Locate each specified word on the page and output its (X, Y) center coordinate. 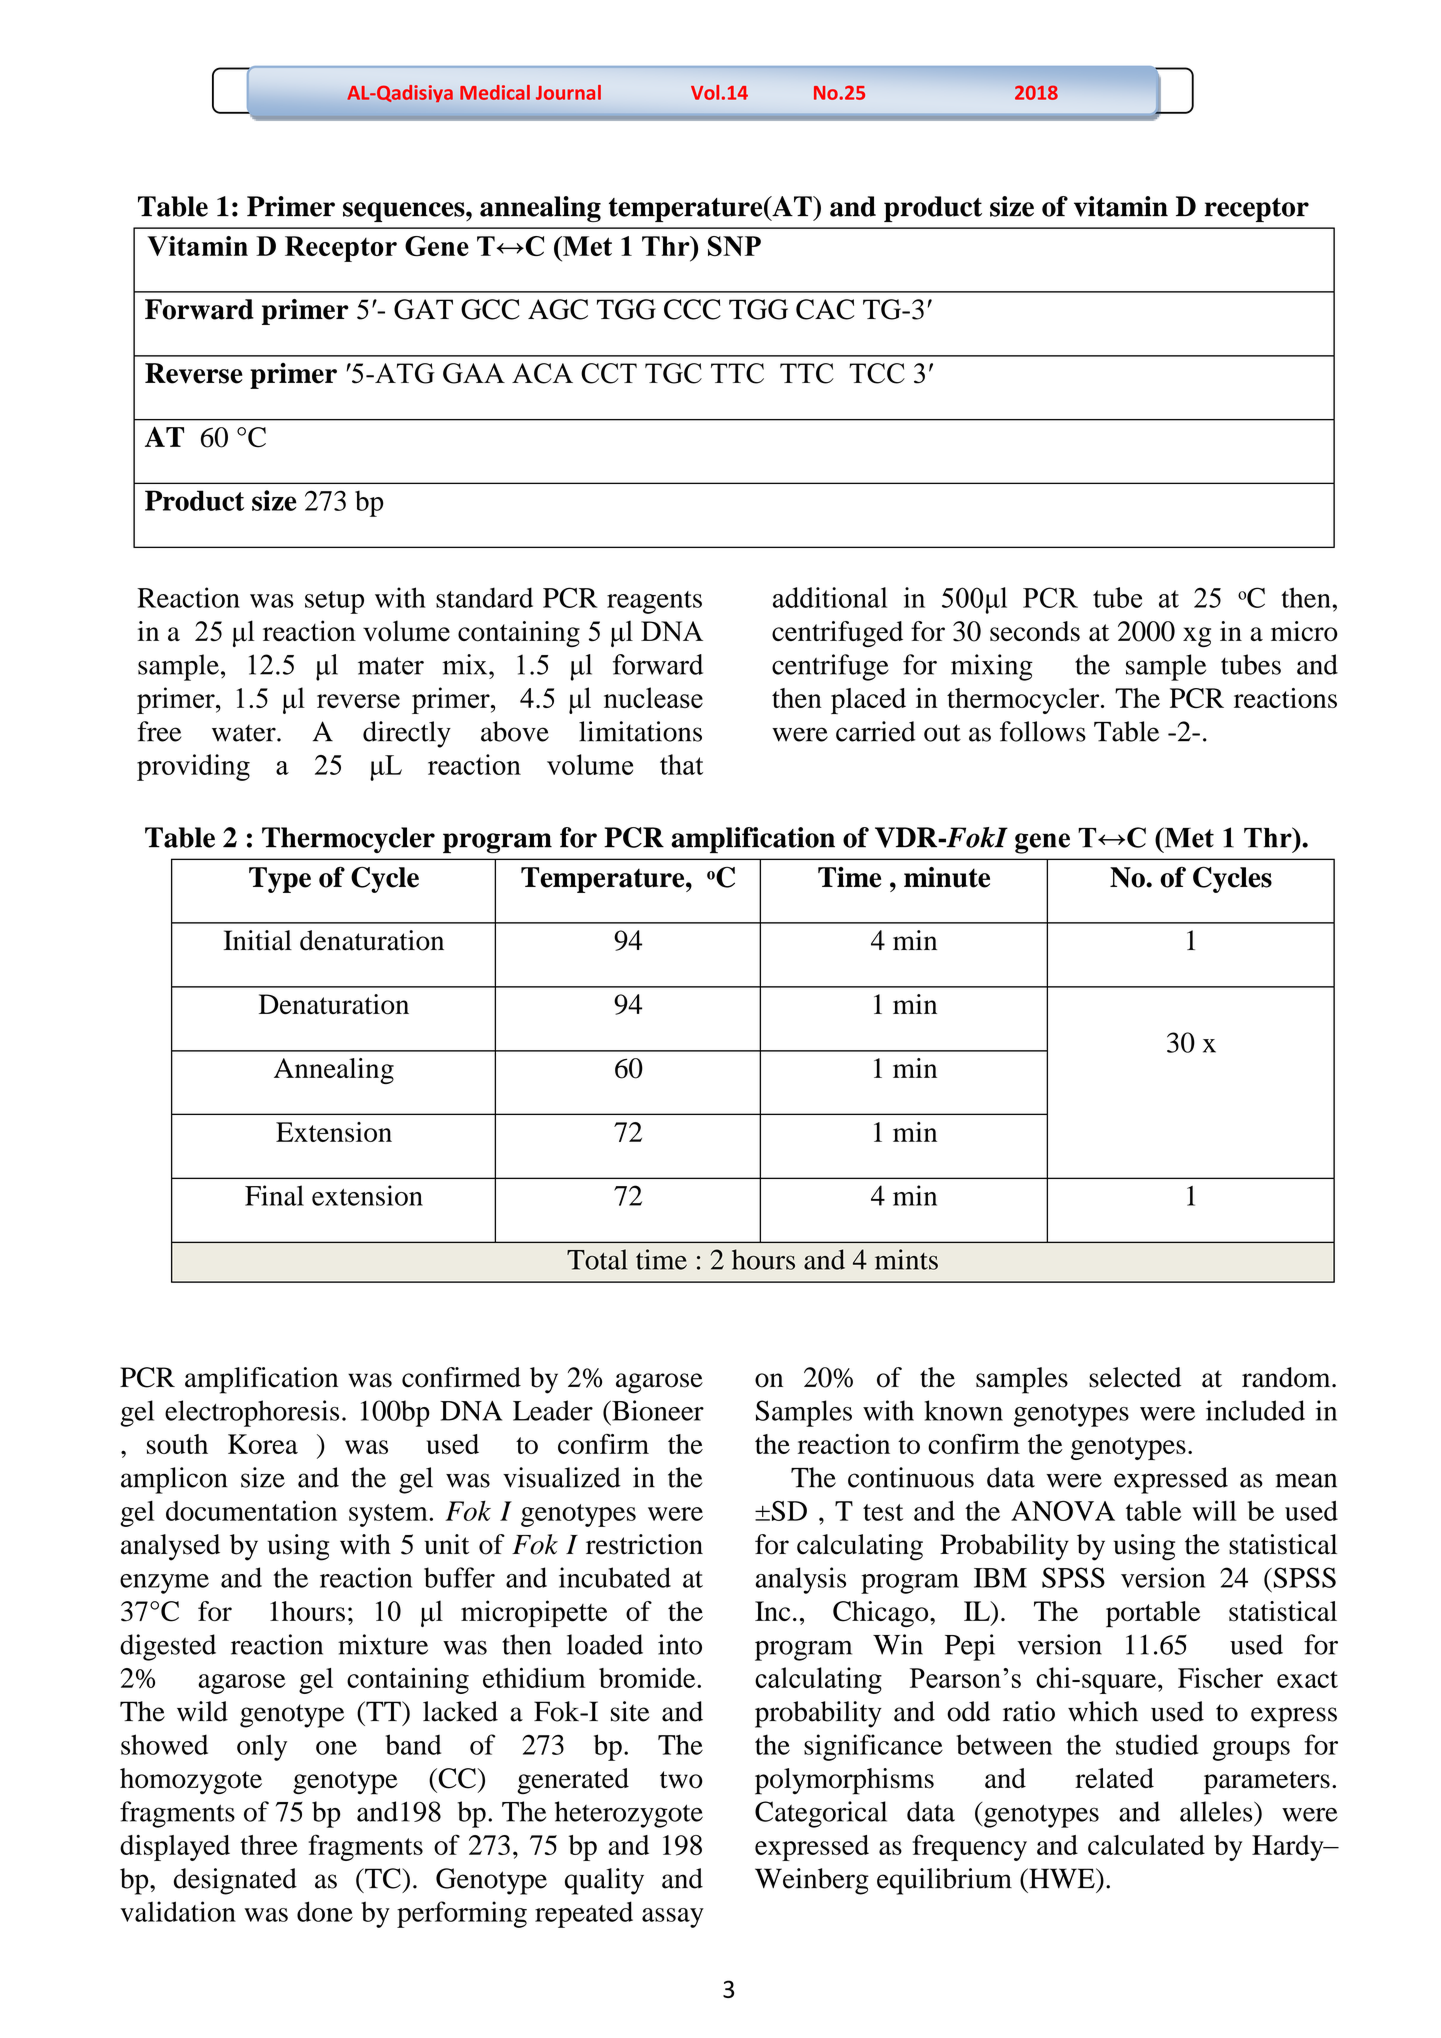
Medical (495, 92)
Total (597, 1259)
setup (334, 602)
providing (193, 767)
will (1214, 1510)
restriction (644, 1544)
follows (1043, 731)
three (269, 1845)
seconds (1035, 631)
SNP (734, 246)
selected (1135, 1377)
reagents (654, 602)
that (681, 764)
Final (274, 1195)
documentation (251, 1510)
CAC (825, 309)
